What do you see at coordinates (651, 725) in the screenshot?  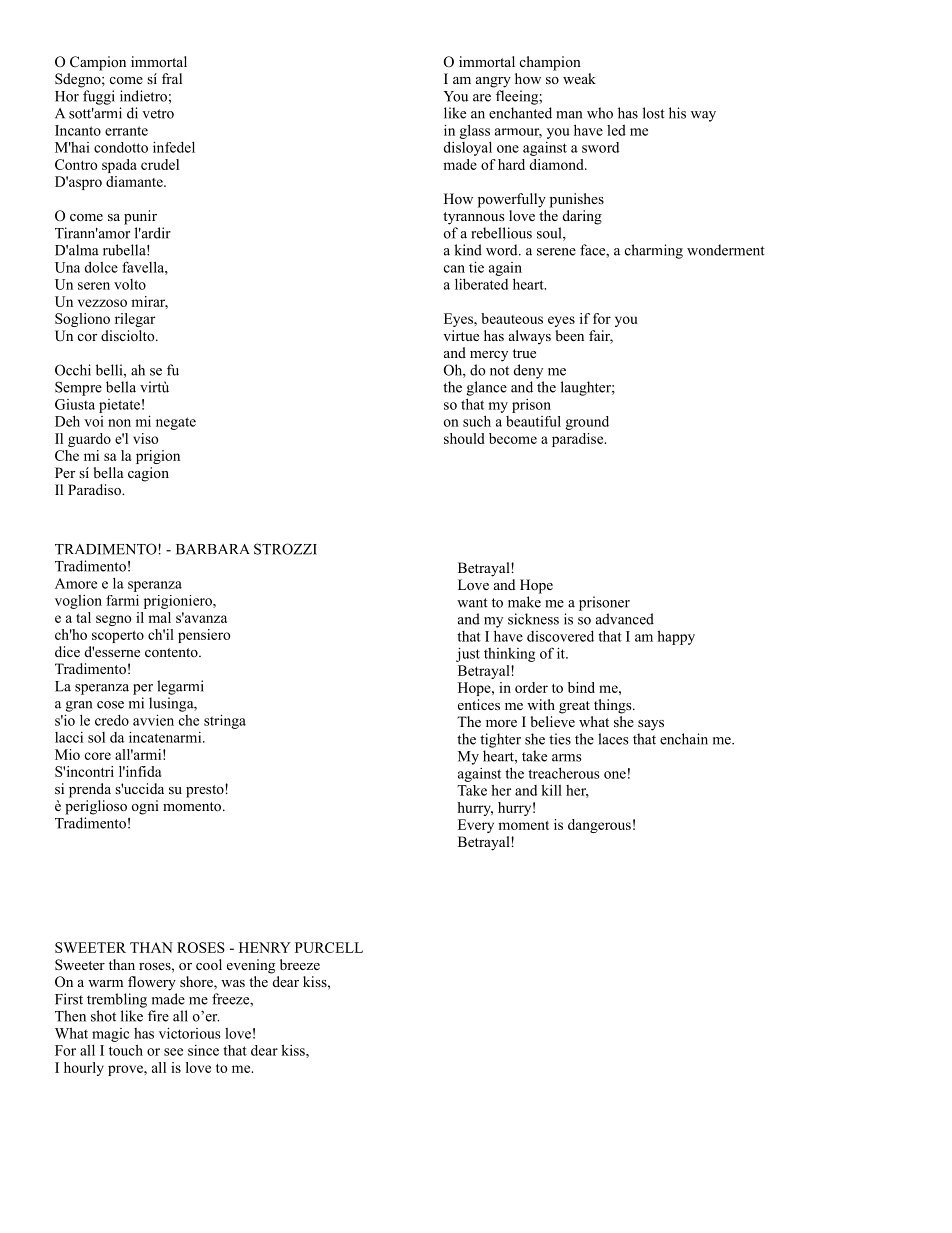 I see `says` at bounding box center [651, 725].
